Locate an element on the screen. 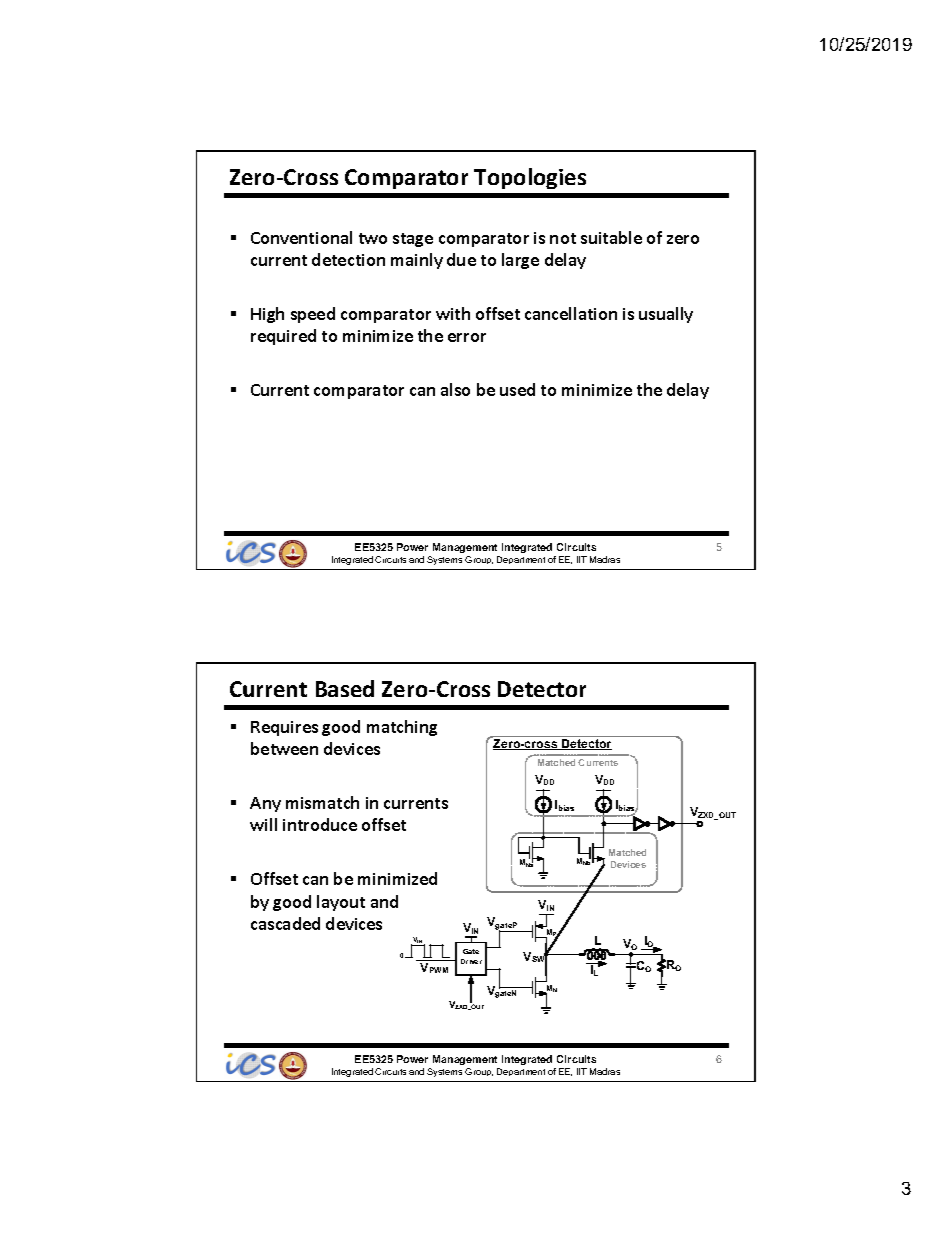  used is located at coordinates (517, 389).
